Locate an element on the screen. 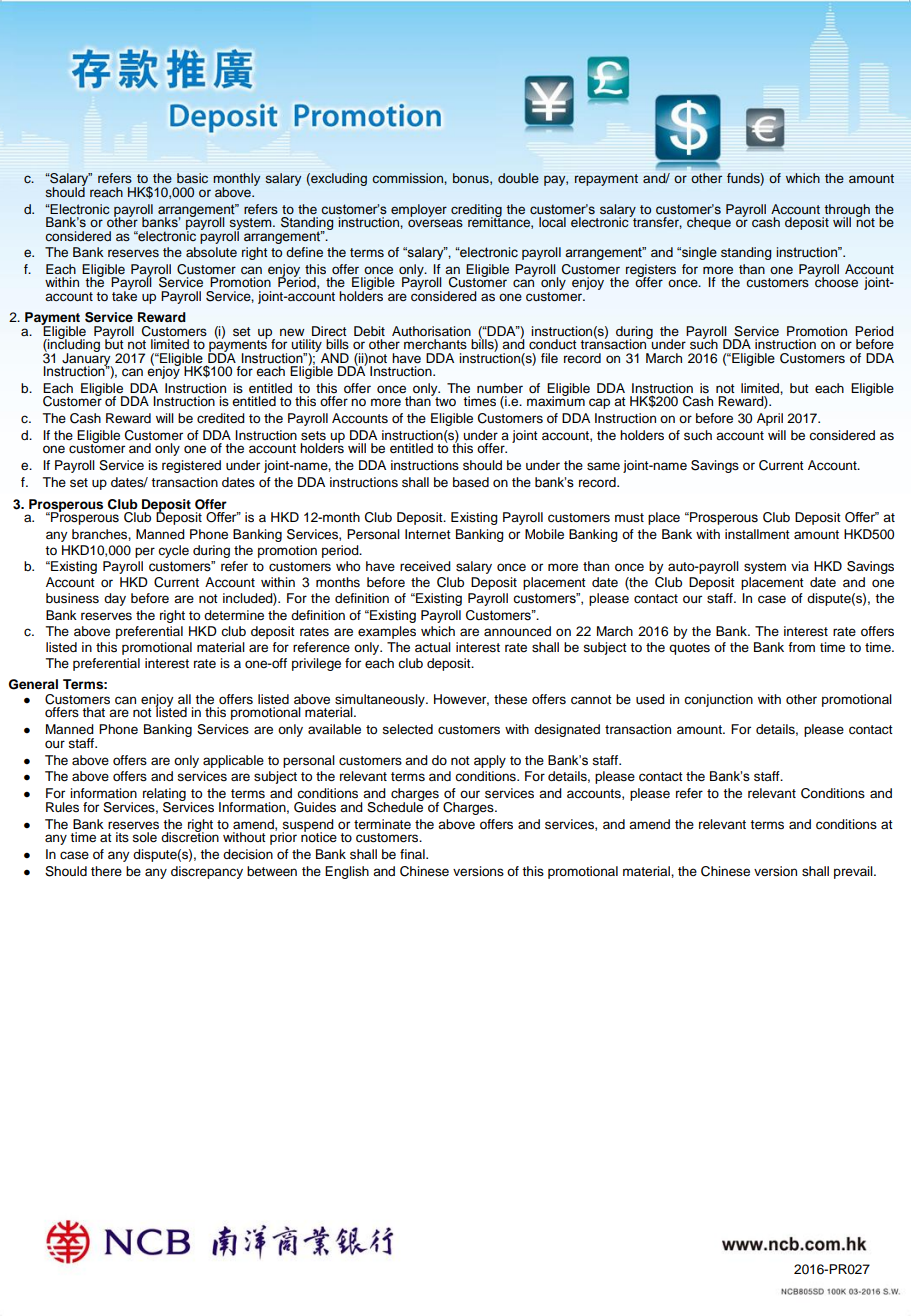 This screenshot has height=1316, width=911. final is located at coordinates (413, 854).
